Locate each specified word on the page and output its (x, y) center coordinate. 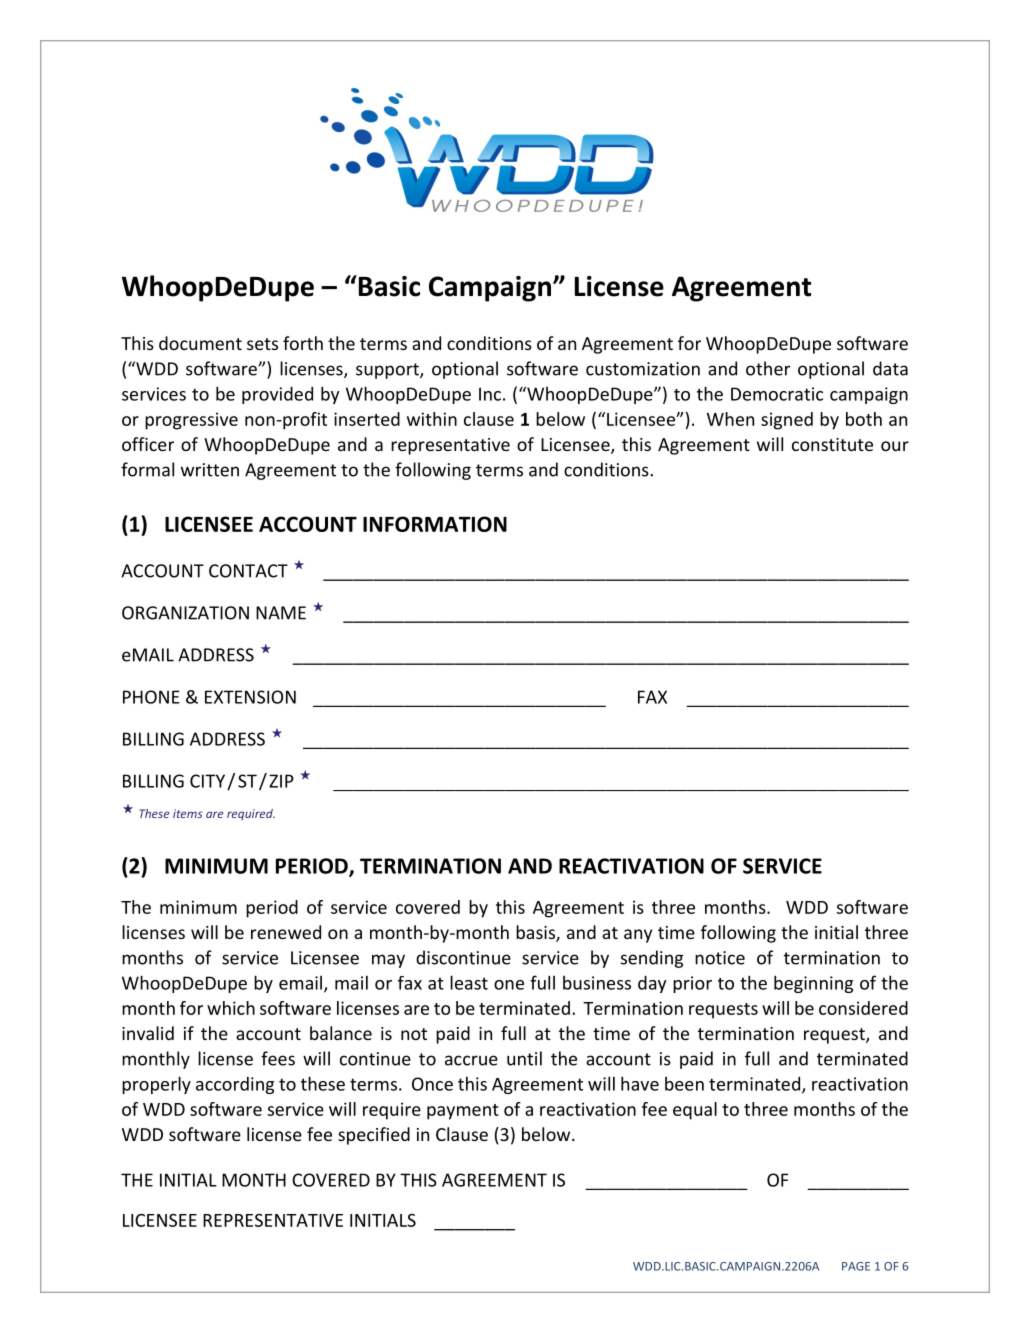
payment (463, 1112)
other (768, 368)
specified (374, 1136)
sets (262, 344)
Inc (490, 394)
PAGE (856, 1266)
